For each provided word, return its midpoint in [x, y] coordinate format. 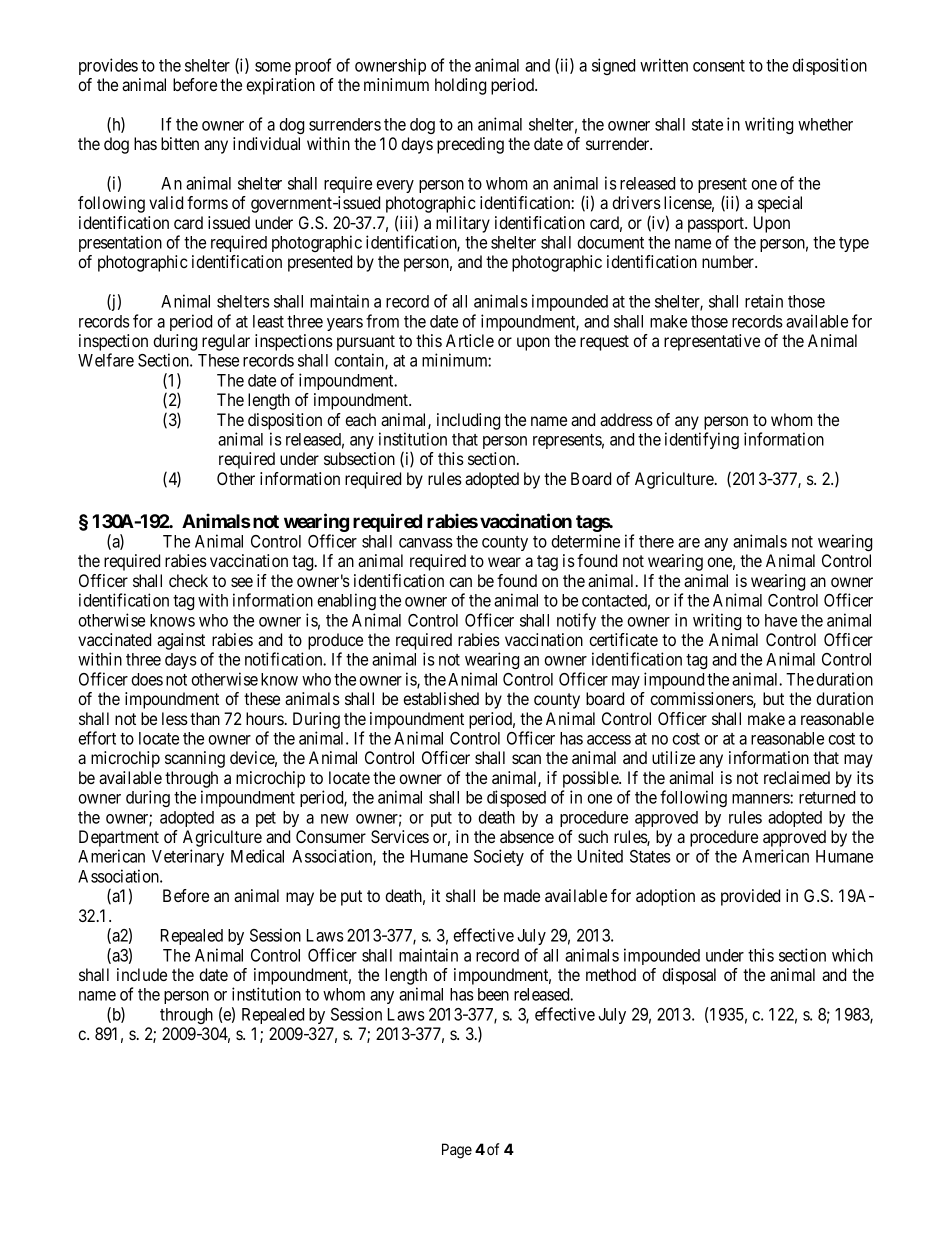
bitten [180, 143]
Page [457, 1151]
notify [576, 621]
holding [460, 86]
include [142, 974]
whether [825, 124]
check [188, 580]
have [781, 620]
